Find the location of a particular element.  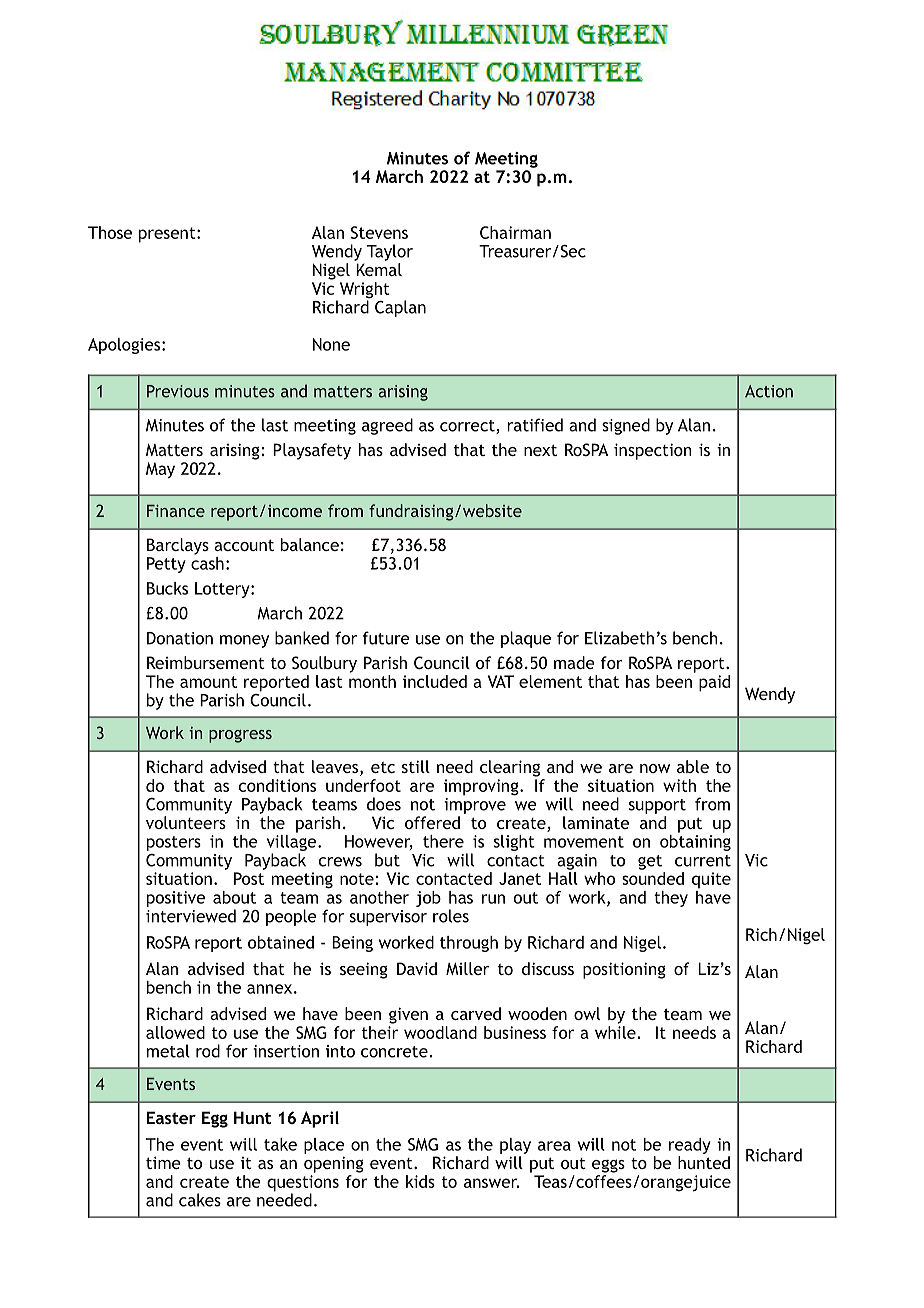

positioning is located at coordinates (624, 970).
